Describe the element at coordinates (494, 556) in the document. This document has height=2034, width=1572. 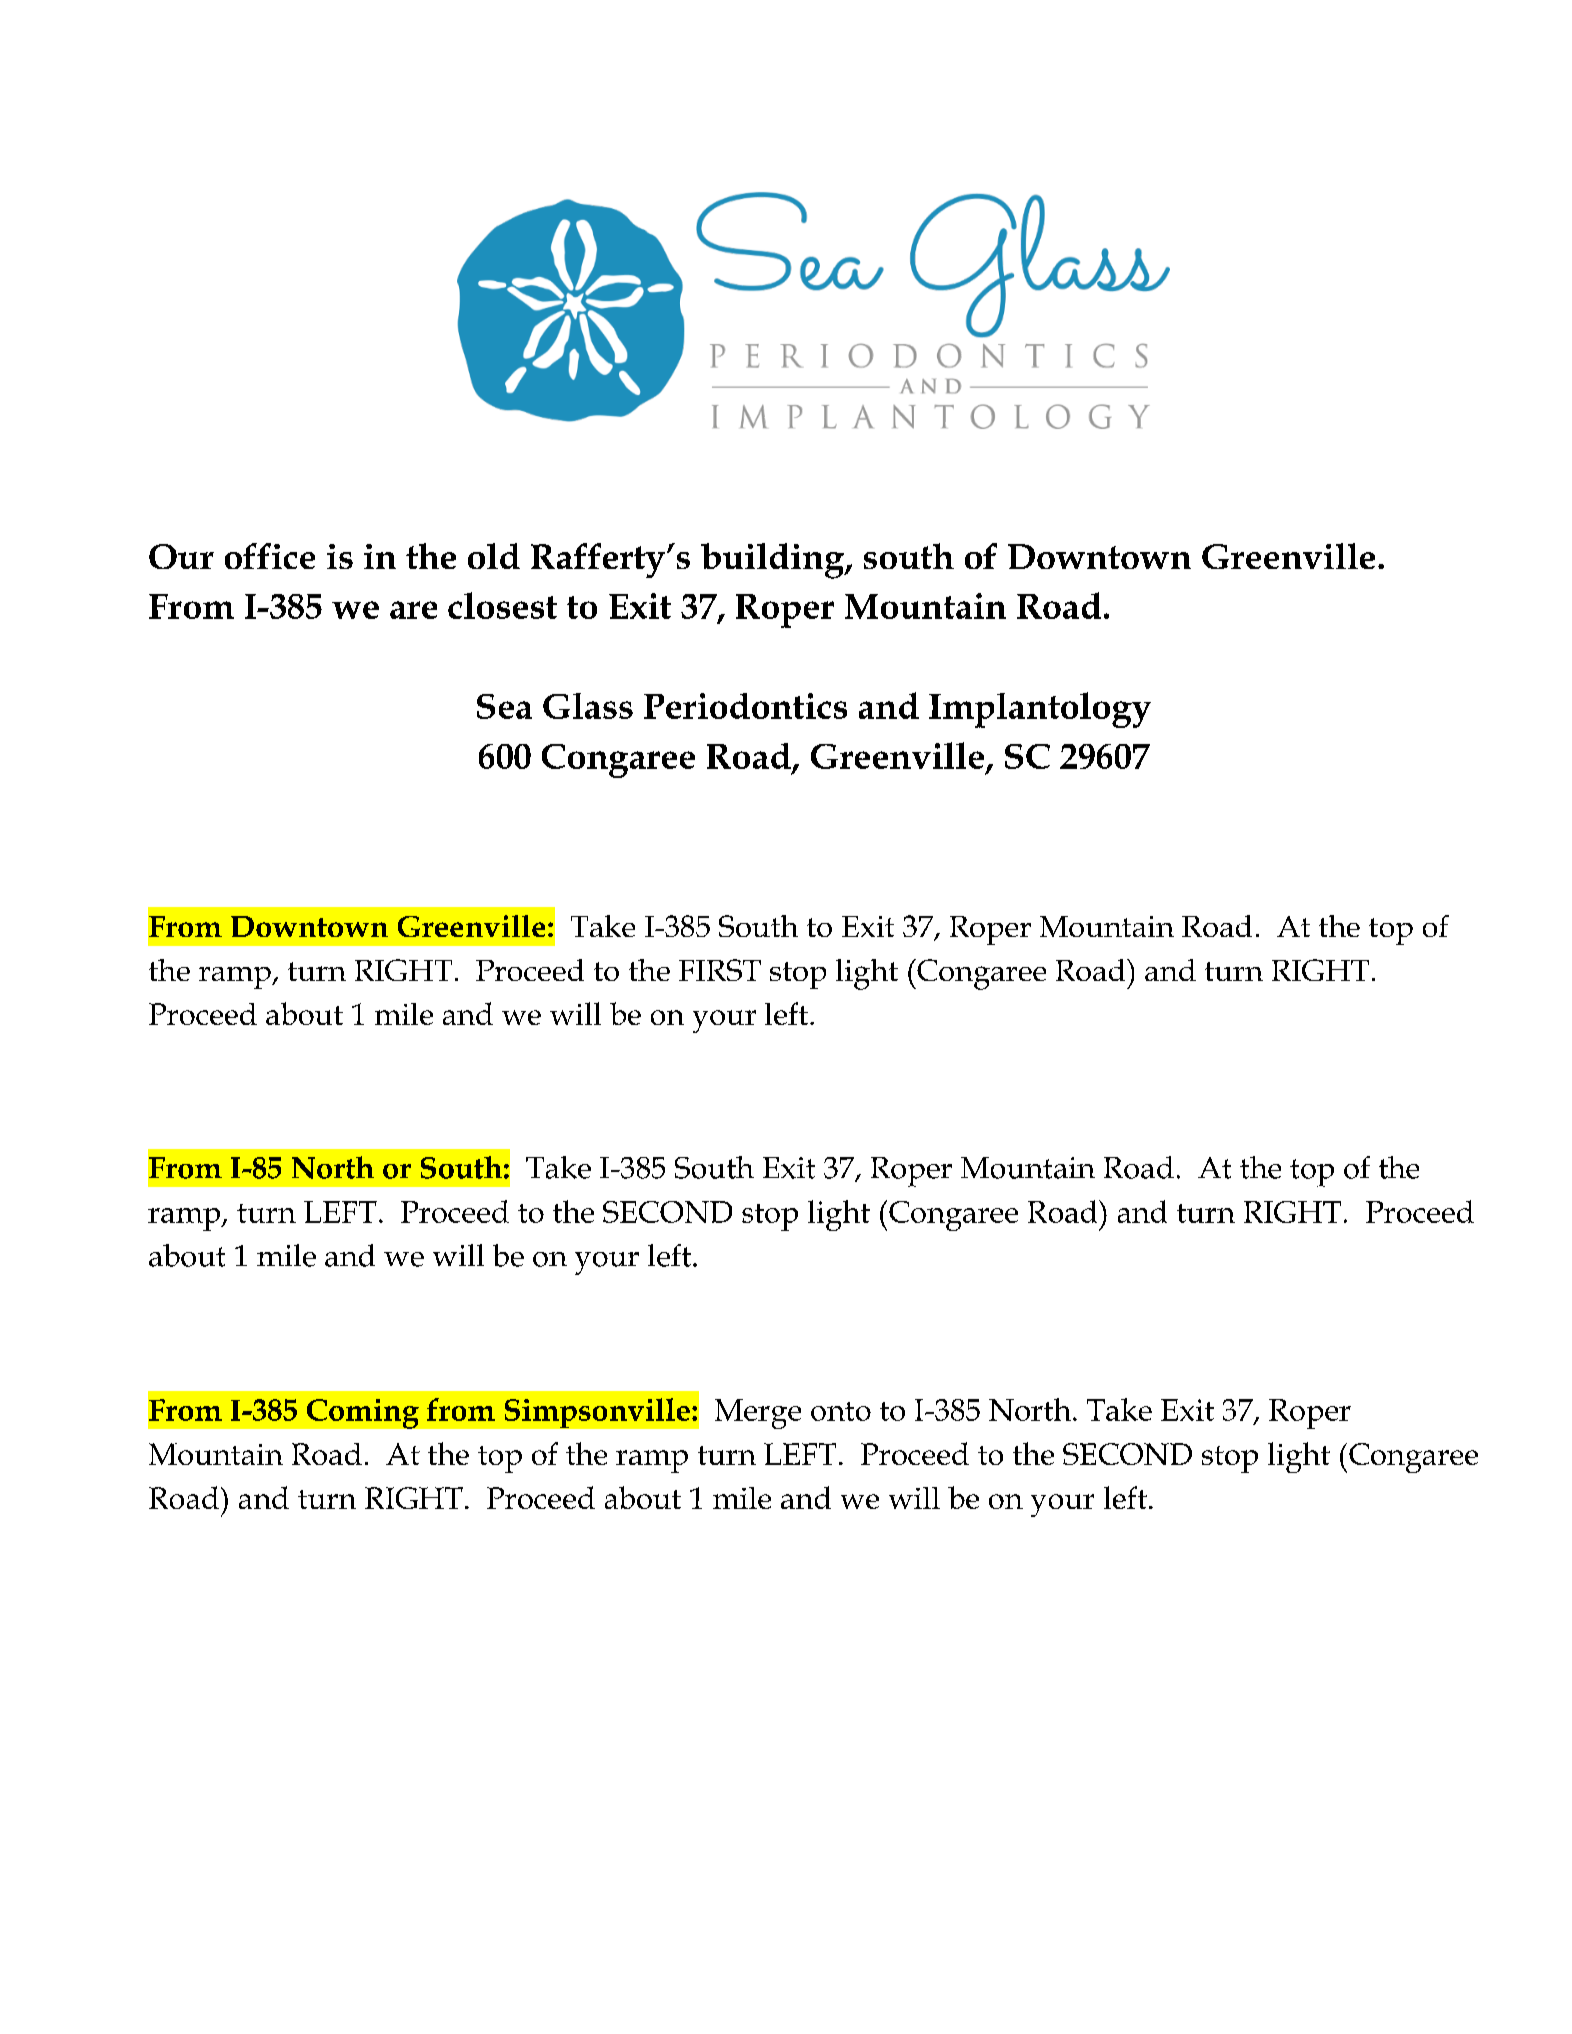
I see `old` at that location.
